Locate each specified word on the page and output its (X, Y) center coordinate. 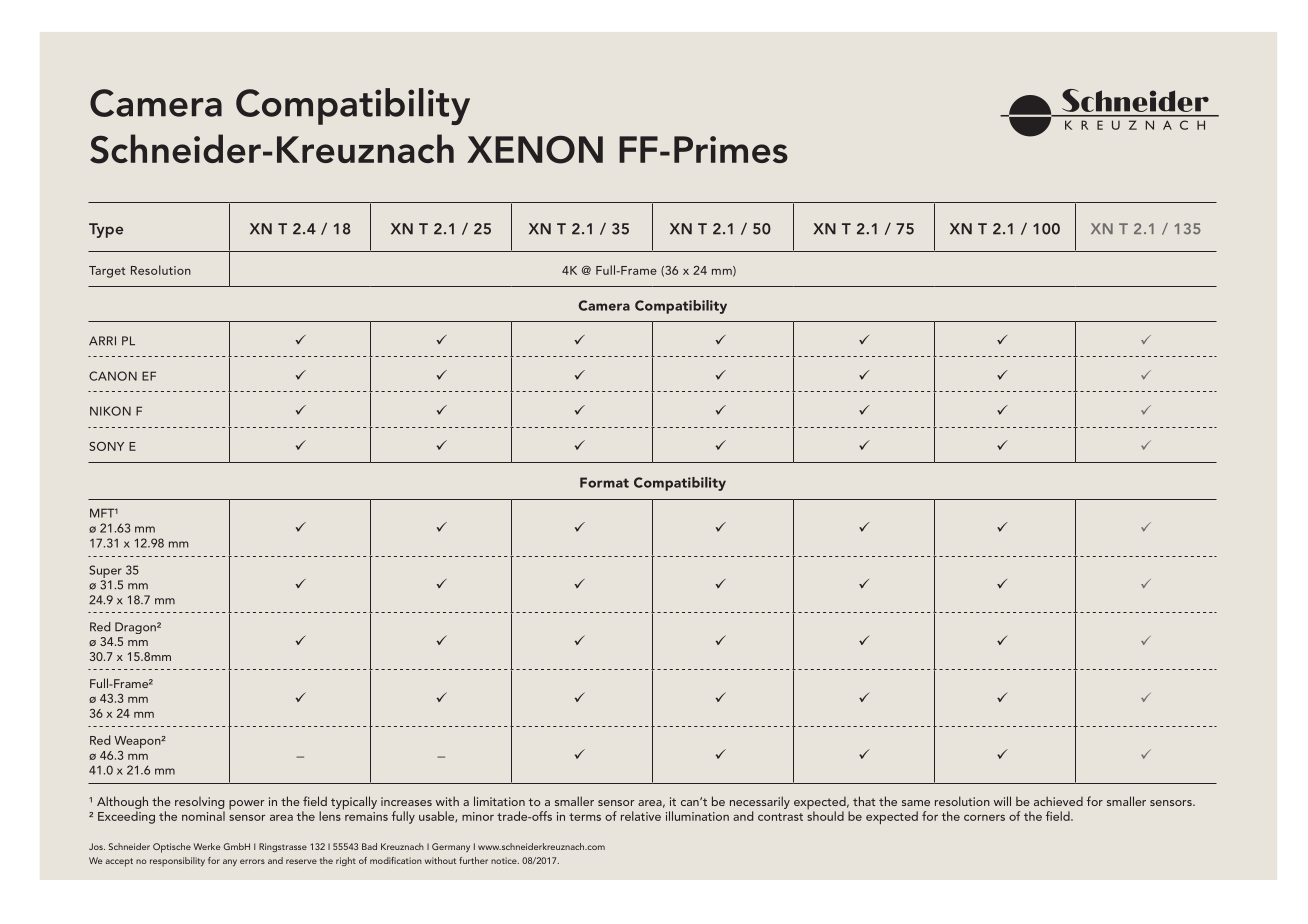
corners (984, 818)
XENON (535, 149)
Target (107, 272)
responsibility (177, 862)
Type (106, 230)
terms (585, 817)
